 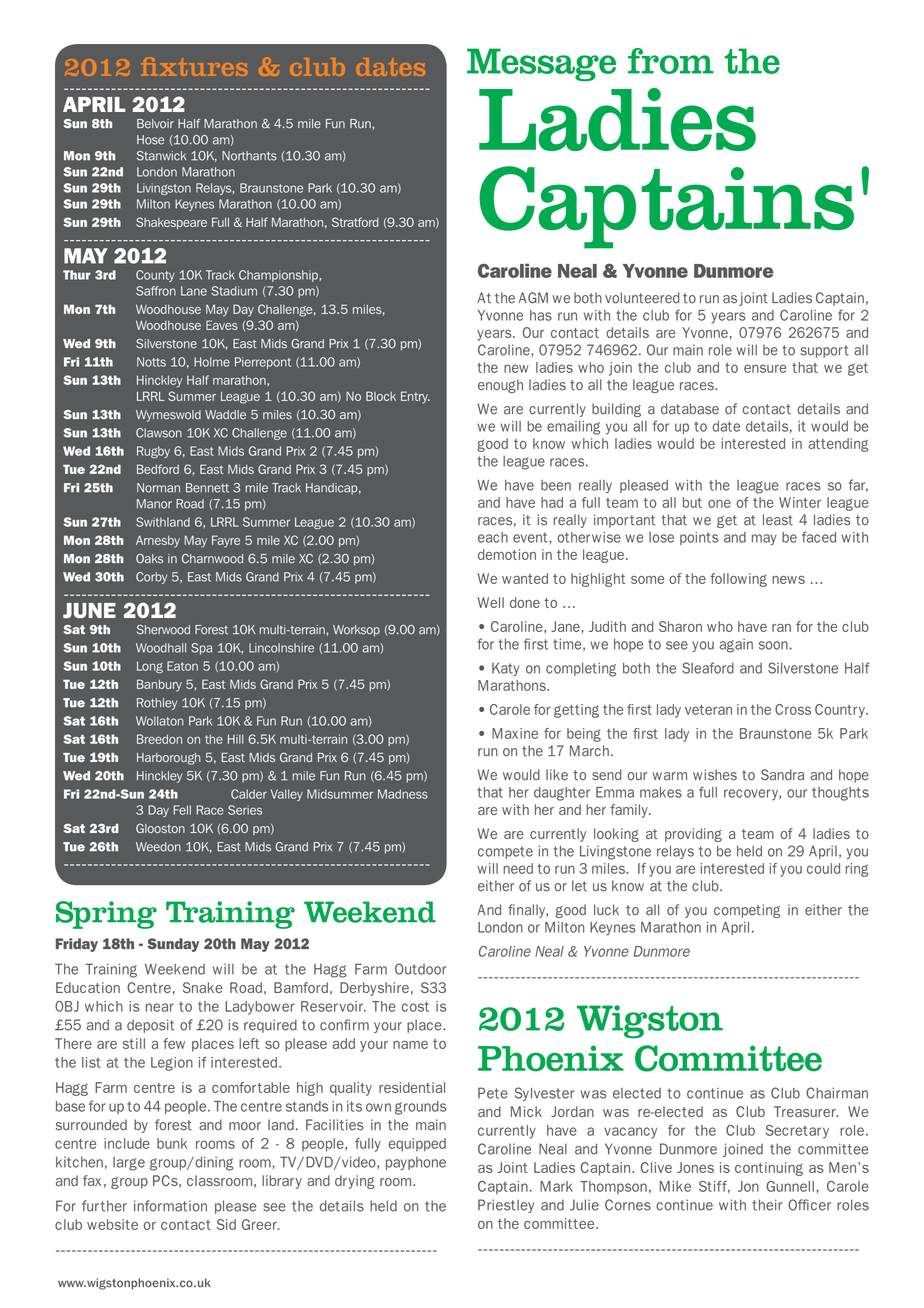 I want to click on providing, so click(x=693, y=835).
